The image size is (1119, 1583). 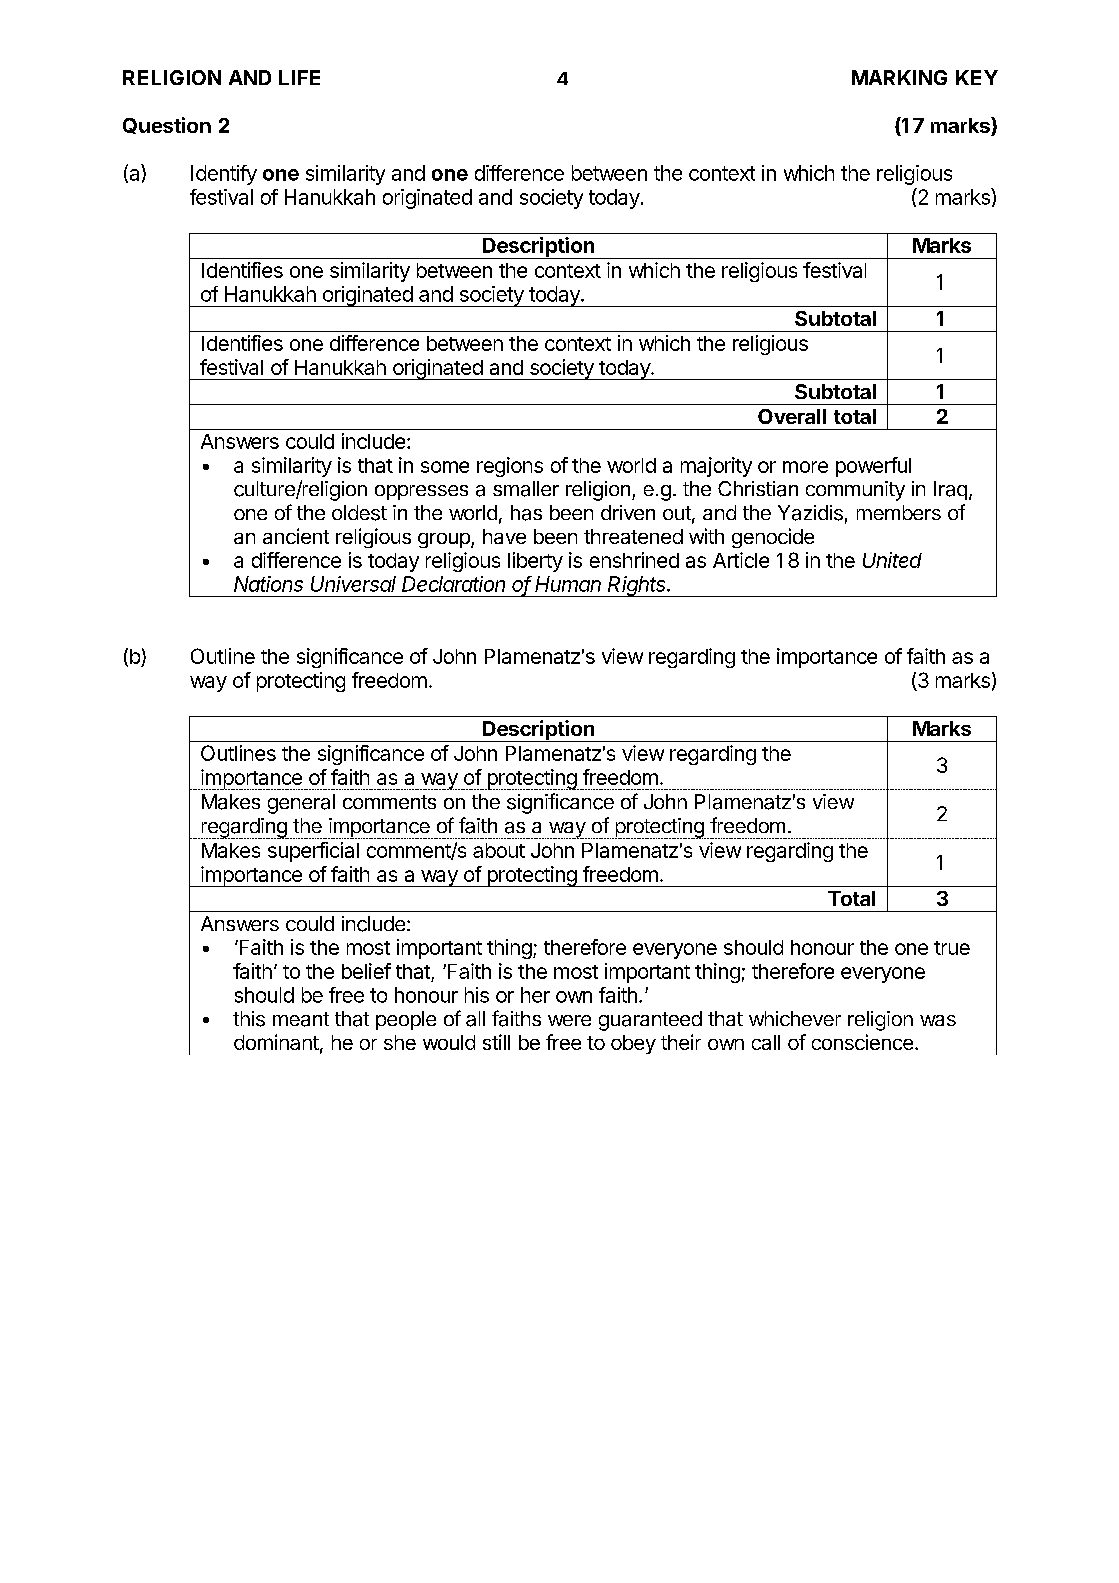 What do you see at coordinates (268, 584) in the screenshot?
I see `Nations` at bounding box center [268, 584].
